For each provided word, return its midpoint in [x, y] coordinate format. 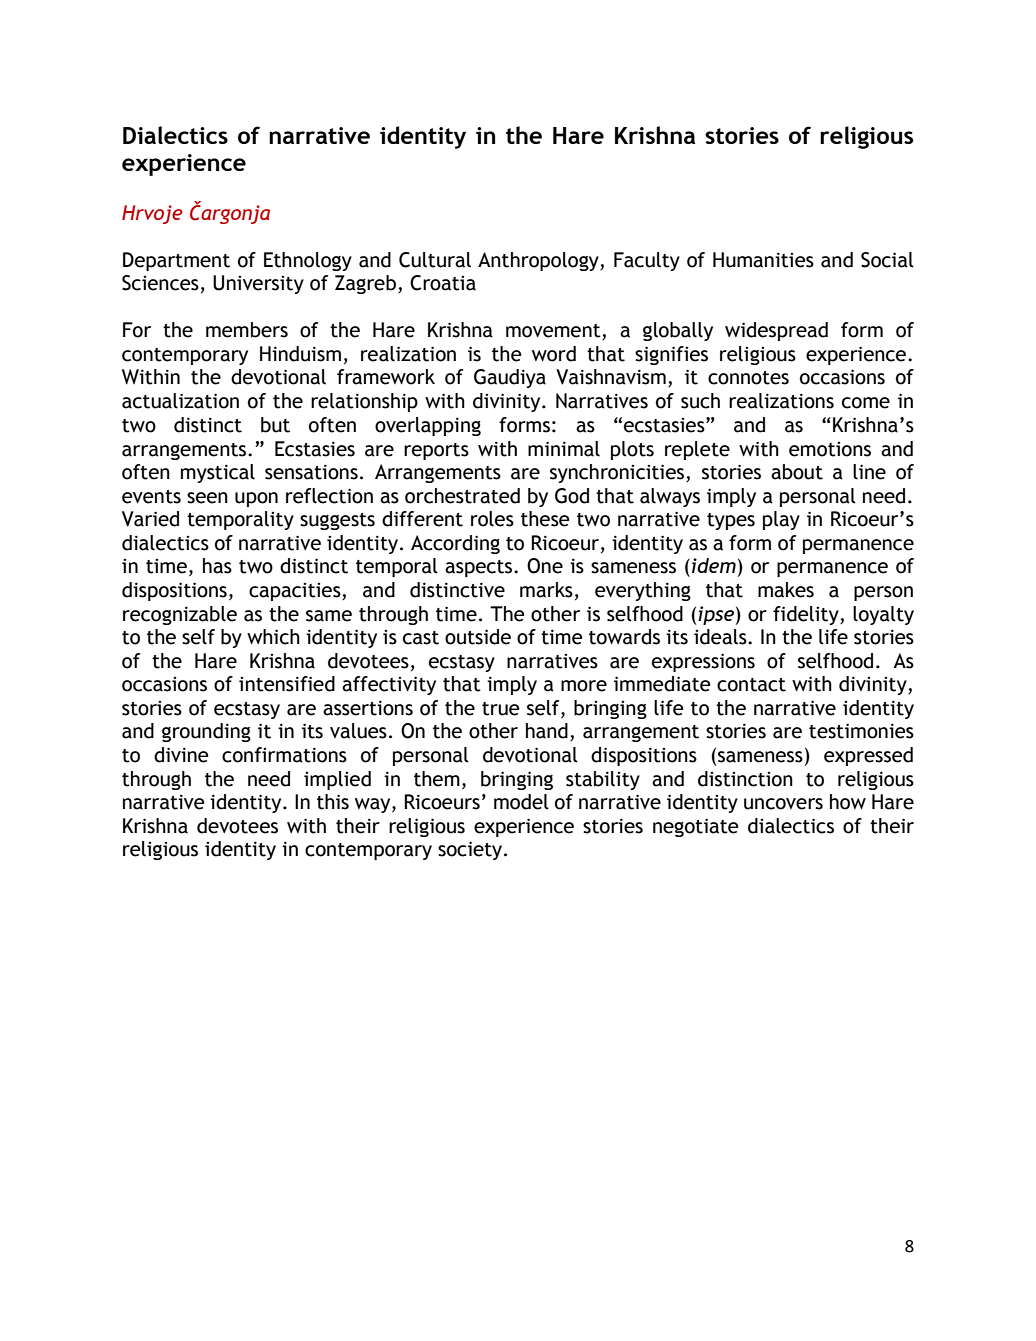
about [797, 472]
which [273, 637]
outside [478, 637]
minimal [564, 449]
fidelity [807, 615]
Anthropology [539, 261]
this [333, 802]
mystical [218, 473]
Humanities [763, 260]
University [258, 284]
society [471, 850]
